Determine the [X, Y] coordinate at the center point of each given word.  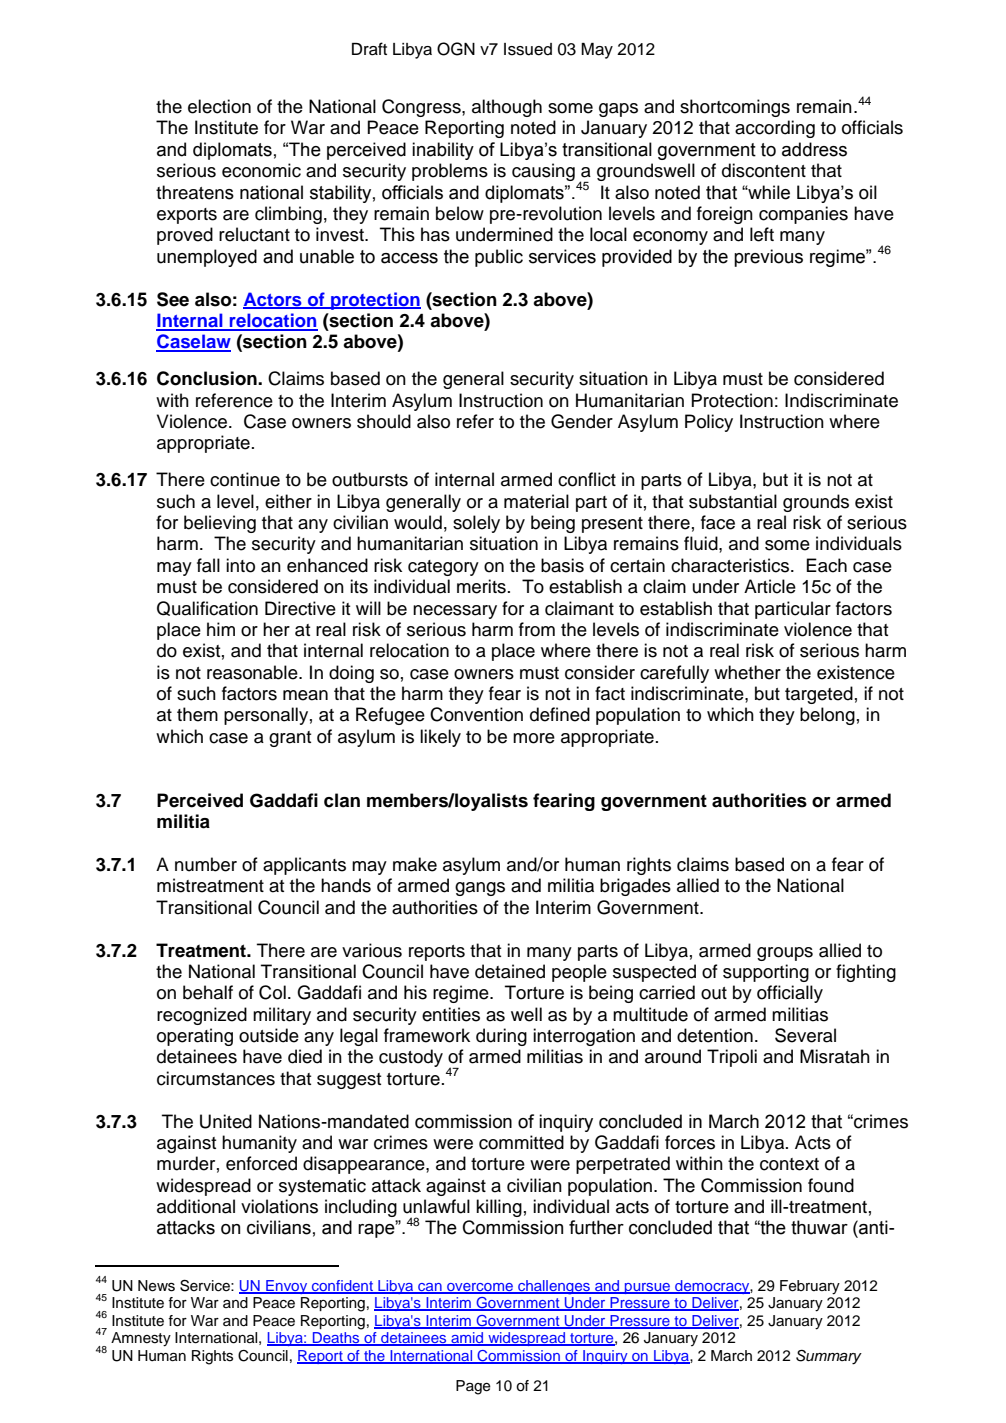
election [219, 106]
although [507, 108]
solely [476, 524]
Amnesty [141, 1339]
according [775, 129]
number [206, 864]
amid [467, 1339]
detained [510, 971]
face [718, 522]
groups [785, 954]
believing [220, 524]
